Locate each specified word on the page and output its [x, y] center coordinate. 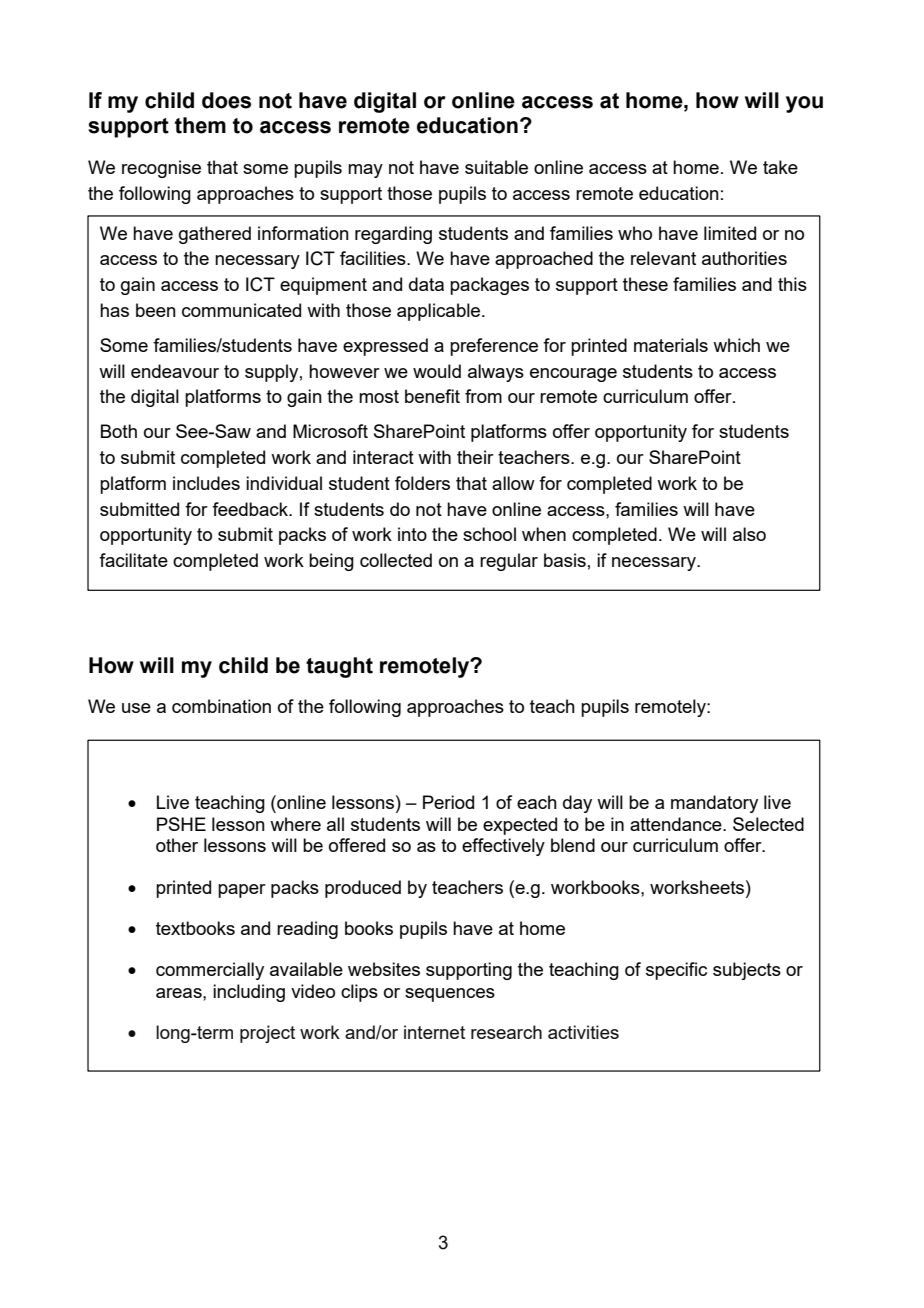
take [780, 167]
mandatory [714, 804]
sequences [450, 995]
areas [180, 993]
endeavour [175, 371]
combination [221, 706]
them [200, 125]
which [736, 345]
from [483, 396]
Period [448, 802]
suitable [496, 167]
